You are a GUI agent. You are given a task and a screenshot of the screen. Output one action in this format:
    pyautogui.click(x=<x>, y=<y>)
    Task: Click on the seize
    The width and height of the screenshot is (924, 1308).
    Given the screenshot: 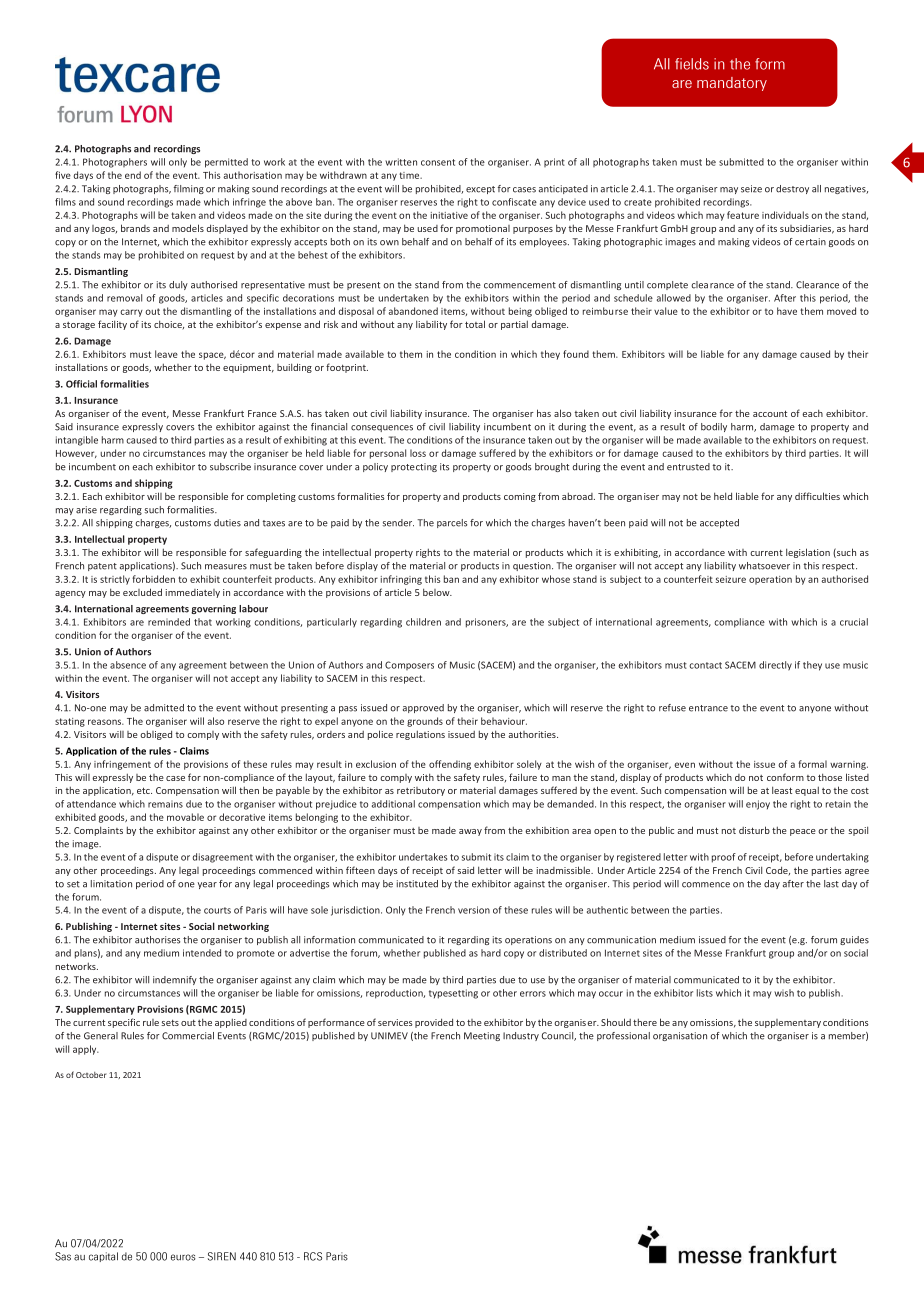 What is the action you would take?
    pyautogui.click(x=751, y=189)
